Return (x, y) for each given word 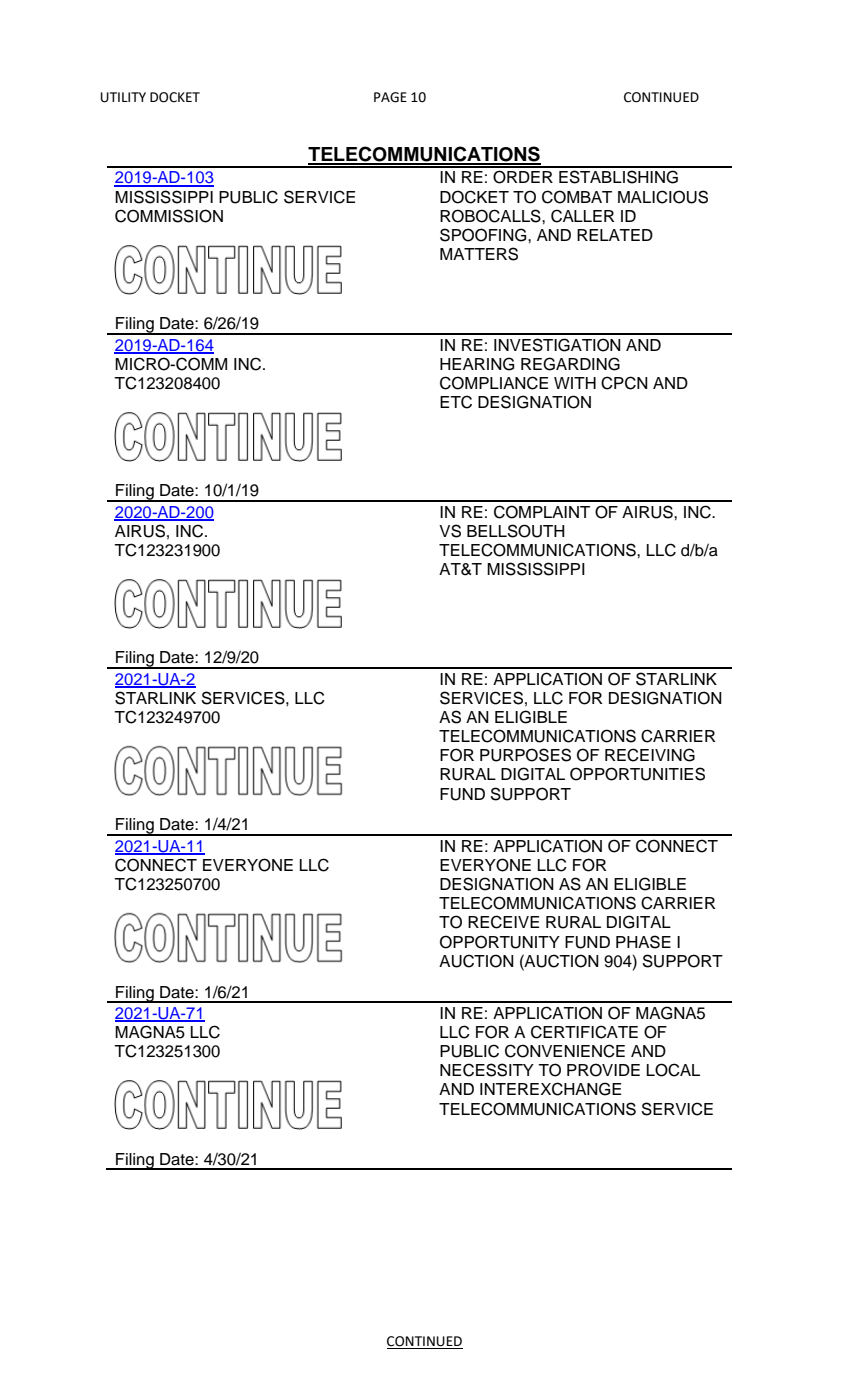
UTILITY (123, 97)
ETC (456, 402)
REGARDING (570, 364)
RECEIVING (650, 755)
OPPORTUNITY (500, 942)
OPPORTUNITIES (637, 774)
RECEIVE (503, 922)
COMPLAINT (542, 512)
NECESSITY (487, 1070)
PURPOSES (525, 755)
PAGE (390, 97)
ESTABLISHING (618, 177)
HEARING (477, 364)
